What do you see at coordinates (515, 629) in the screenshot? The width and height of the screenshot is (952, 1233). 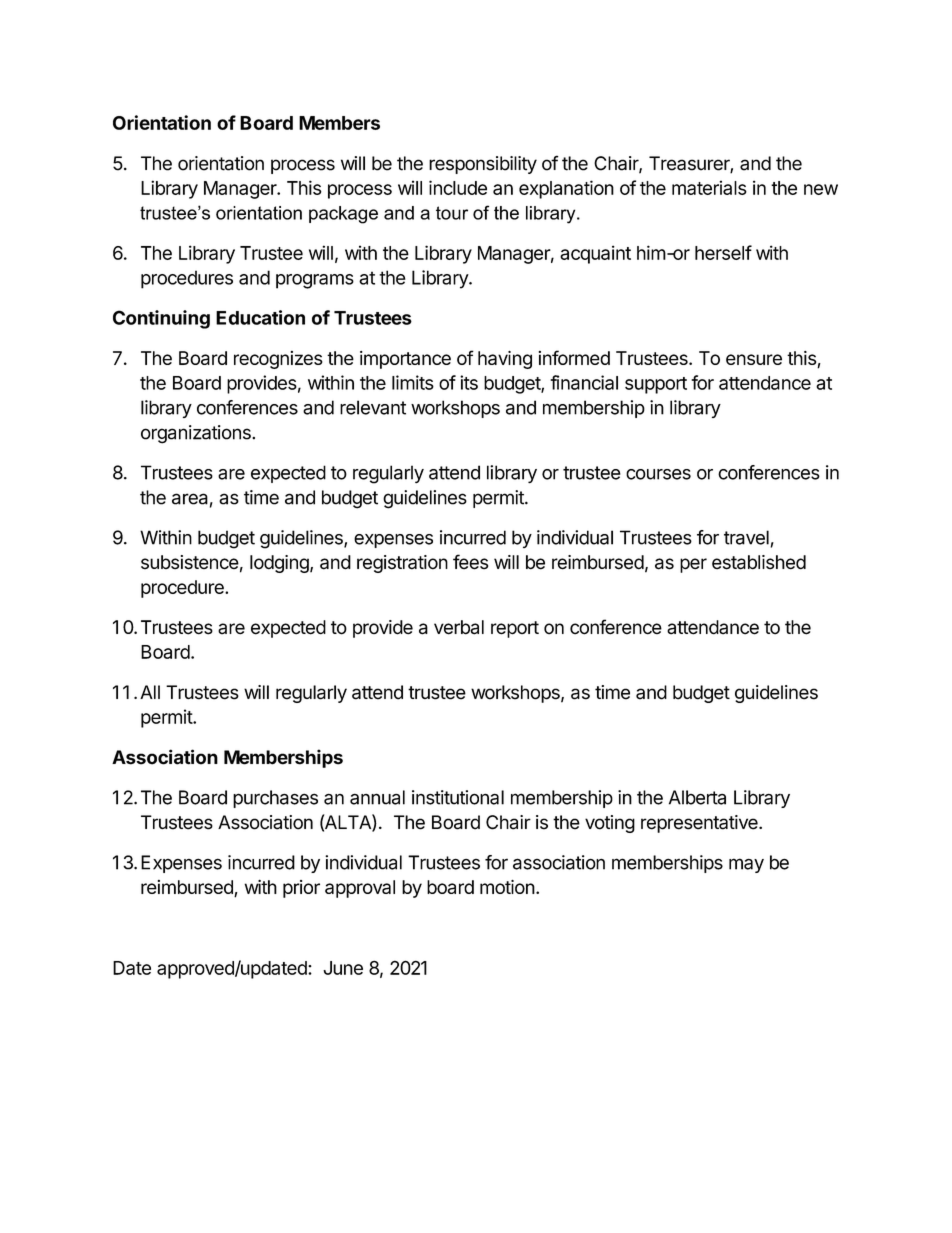 I see `report` at bounding box center [515, 629].
